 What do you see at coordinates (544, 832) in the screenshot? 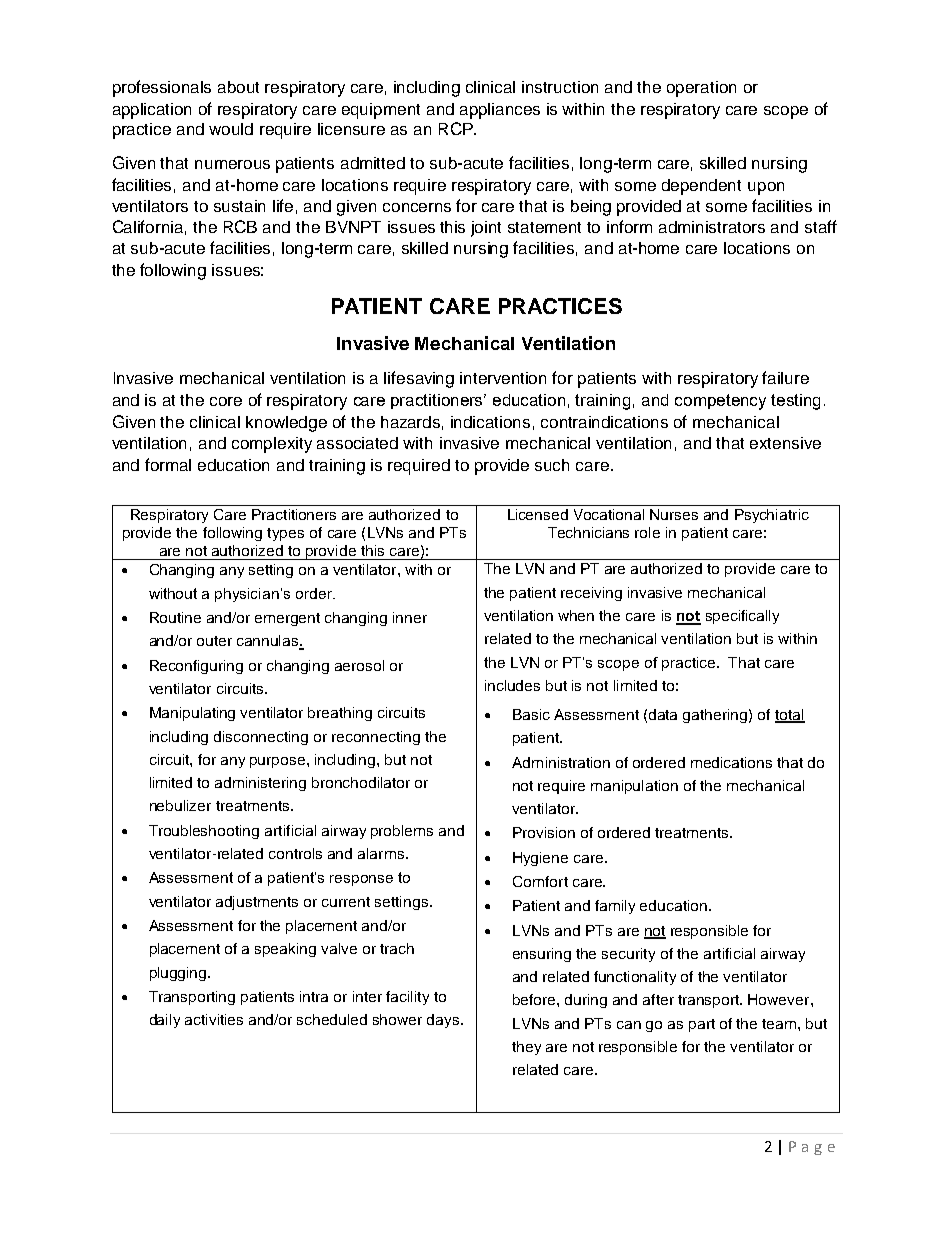
I see `Provision` at bounding box center [544, 832].
